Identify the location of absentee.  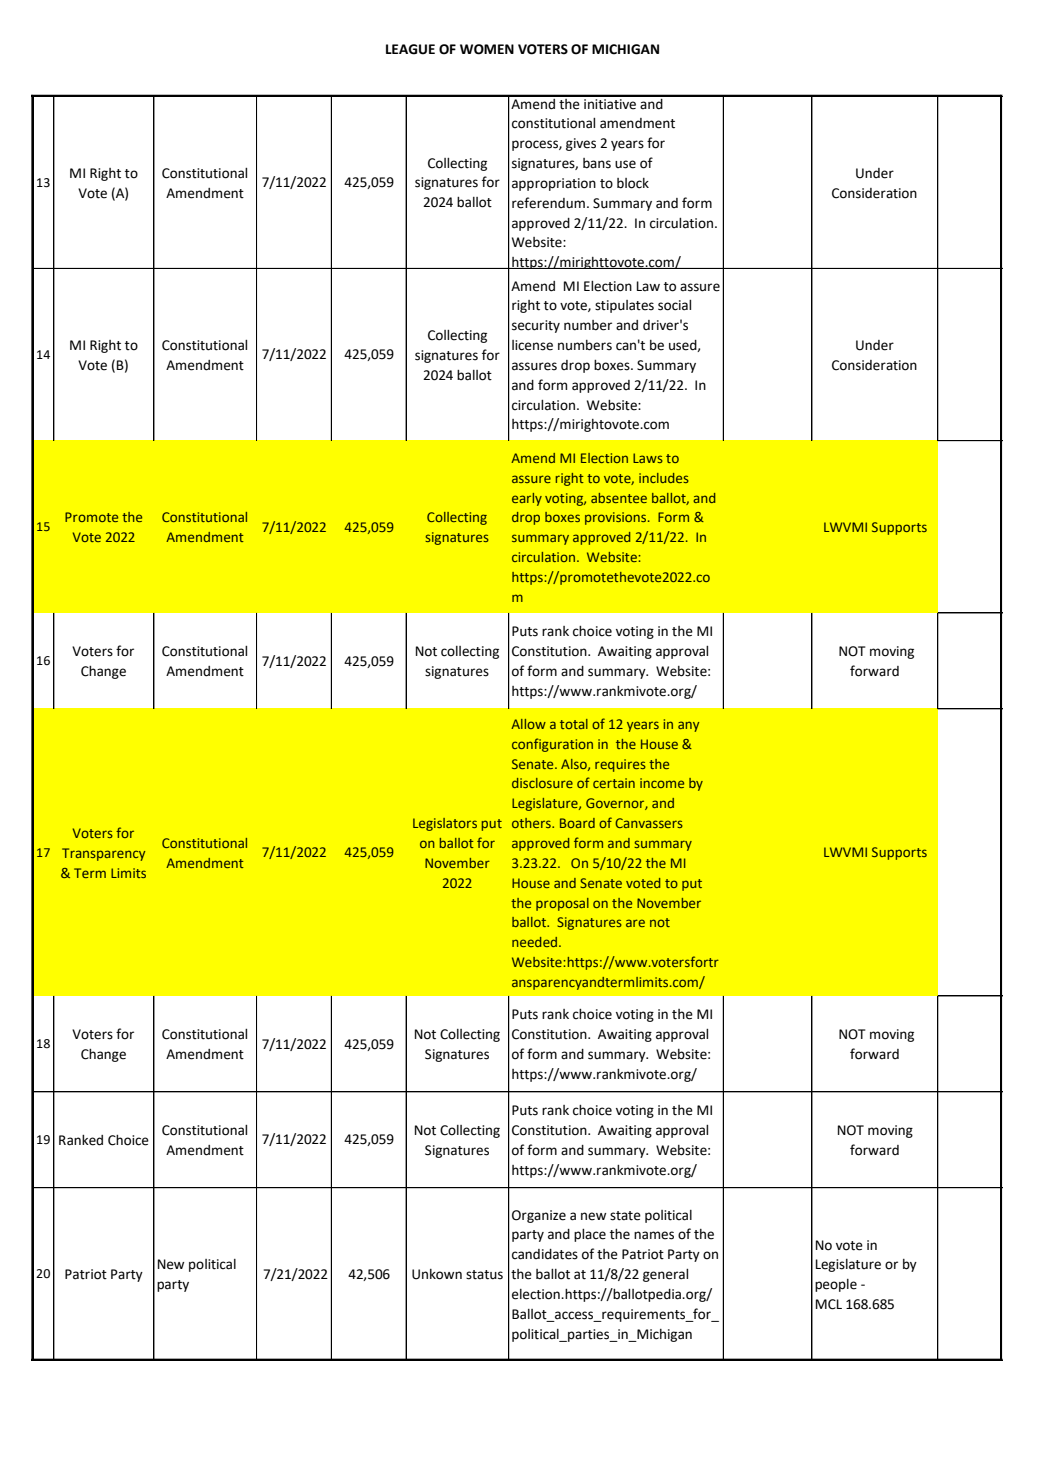
(619, 498).
